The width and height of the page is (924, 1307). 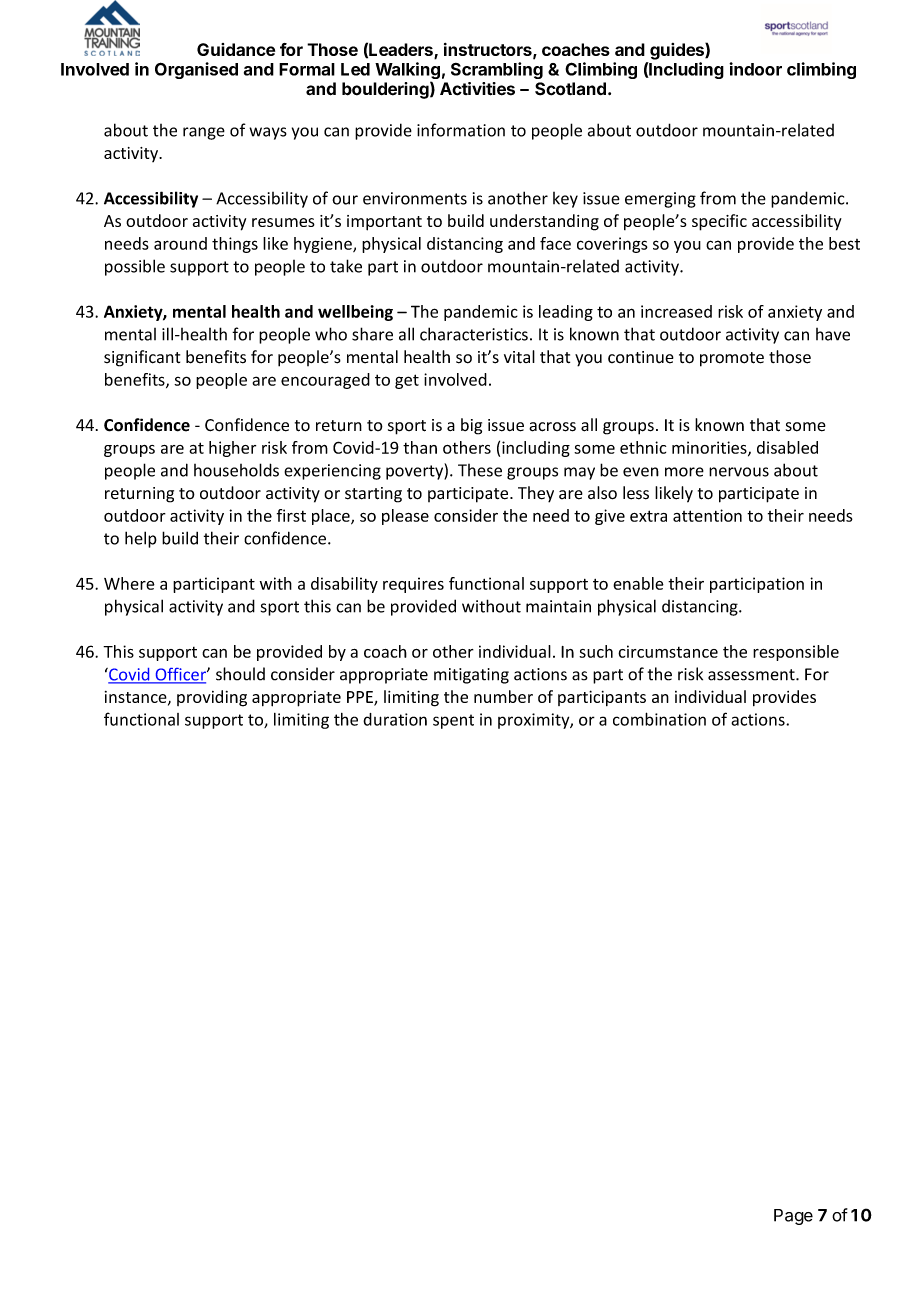 What do you see at coordinates (793, 1217) in the page?
I see `Page` at bounding box center [793, 1217].
